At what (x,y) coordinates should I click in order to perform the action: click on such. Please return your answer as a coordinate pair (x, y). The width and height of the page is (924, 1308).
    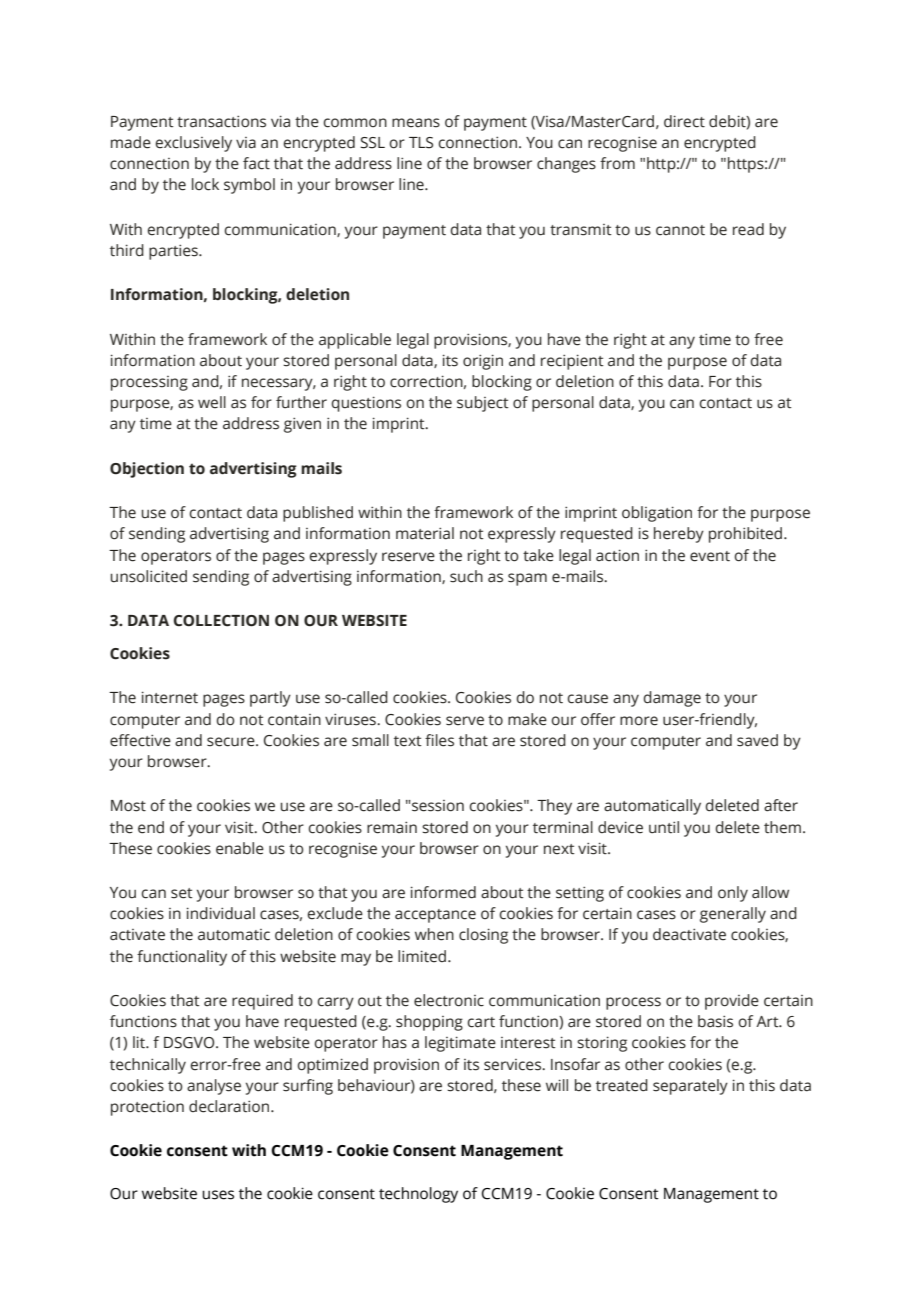
    Looking at the image, I should click on (466, 576).
